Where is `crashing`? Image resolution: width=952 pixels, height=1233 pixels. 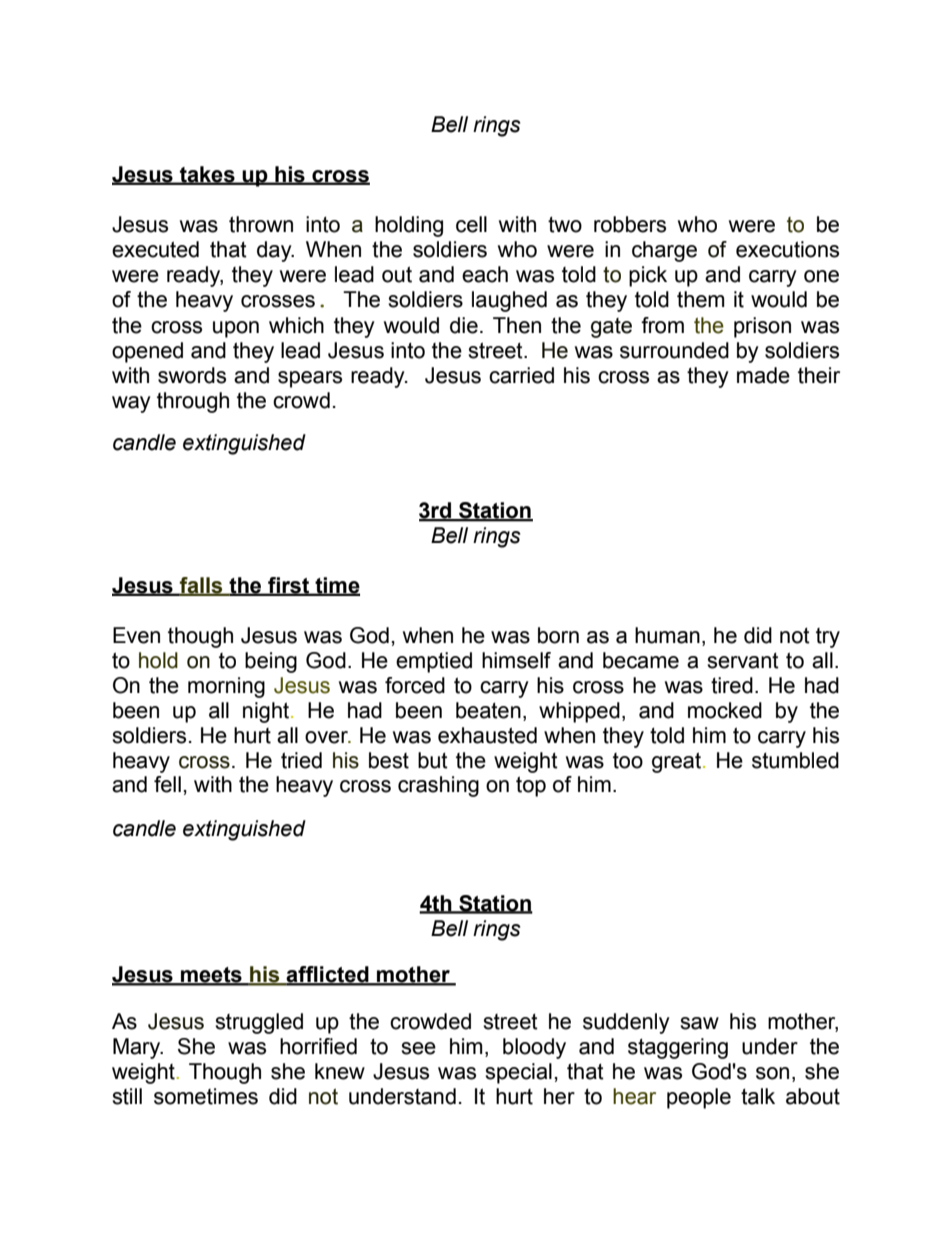
crashing is located at coordinates (438, 786).
